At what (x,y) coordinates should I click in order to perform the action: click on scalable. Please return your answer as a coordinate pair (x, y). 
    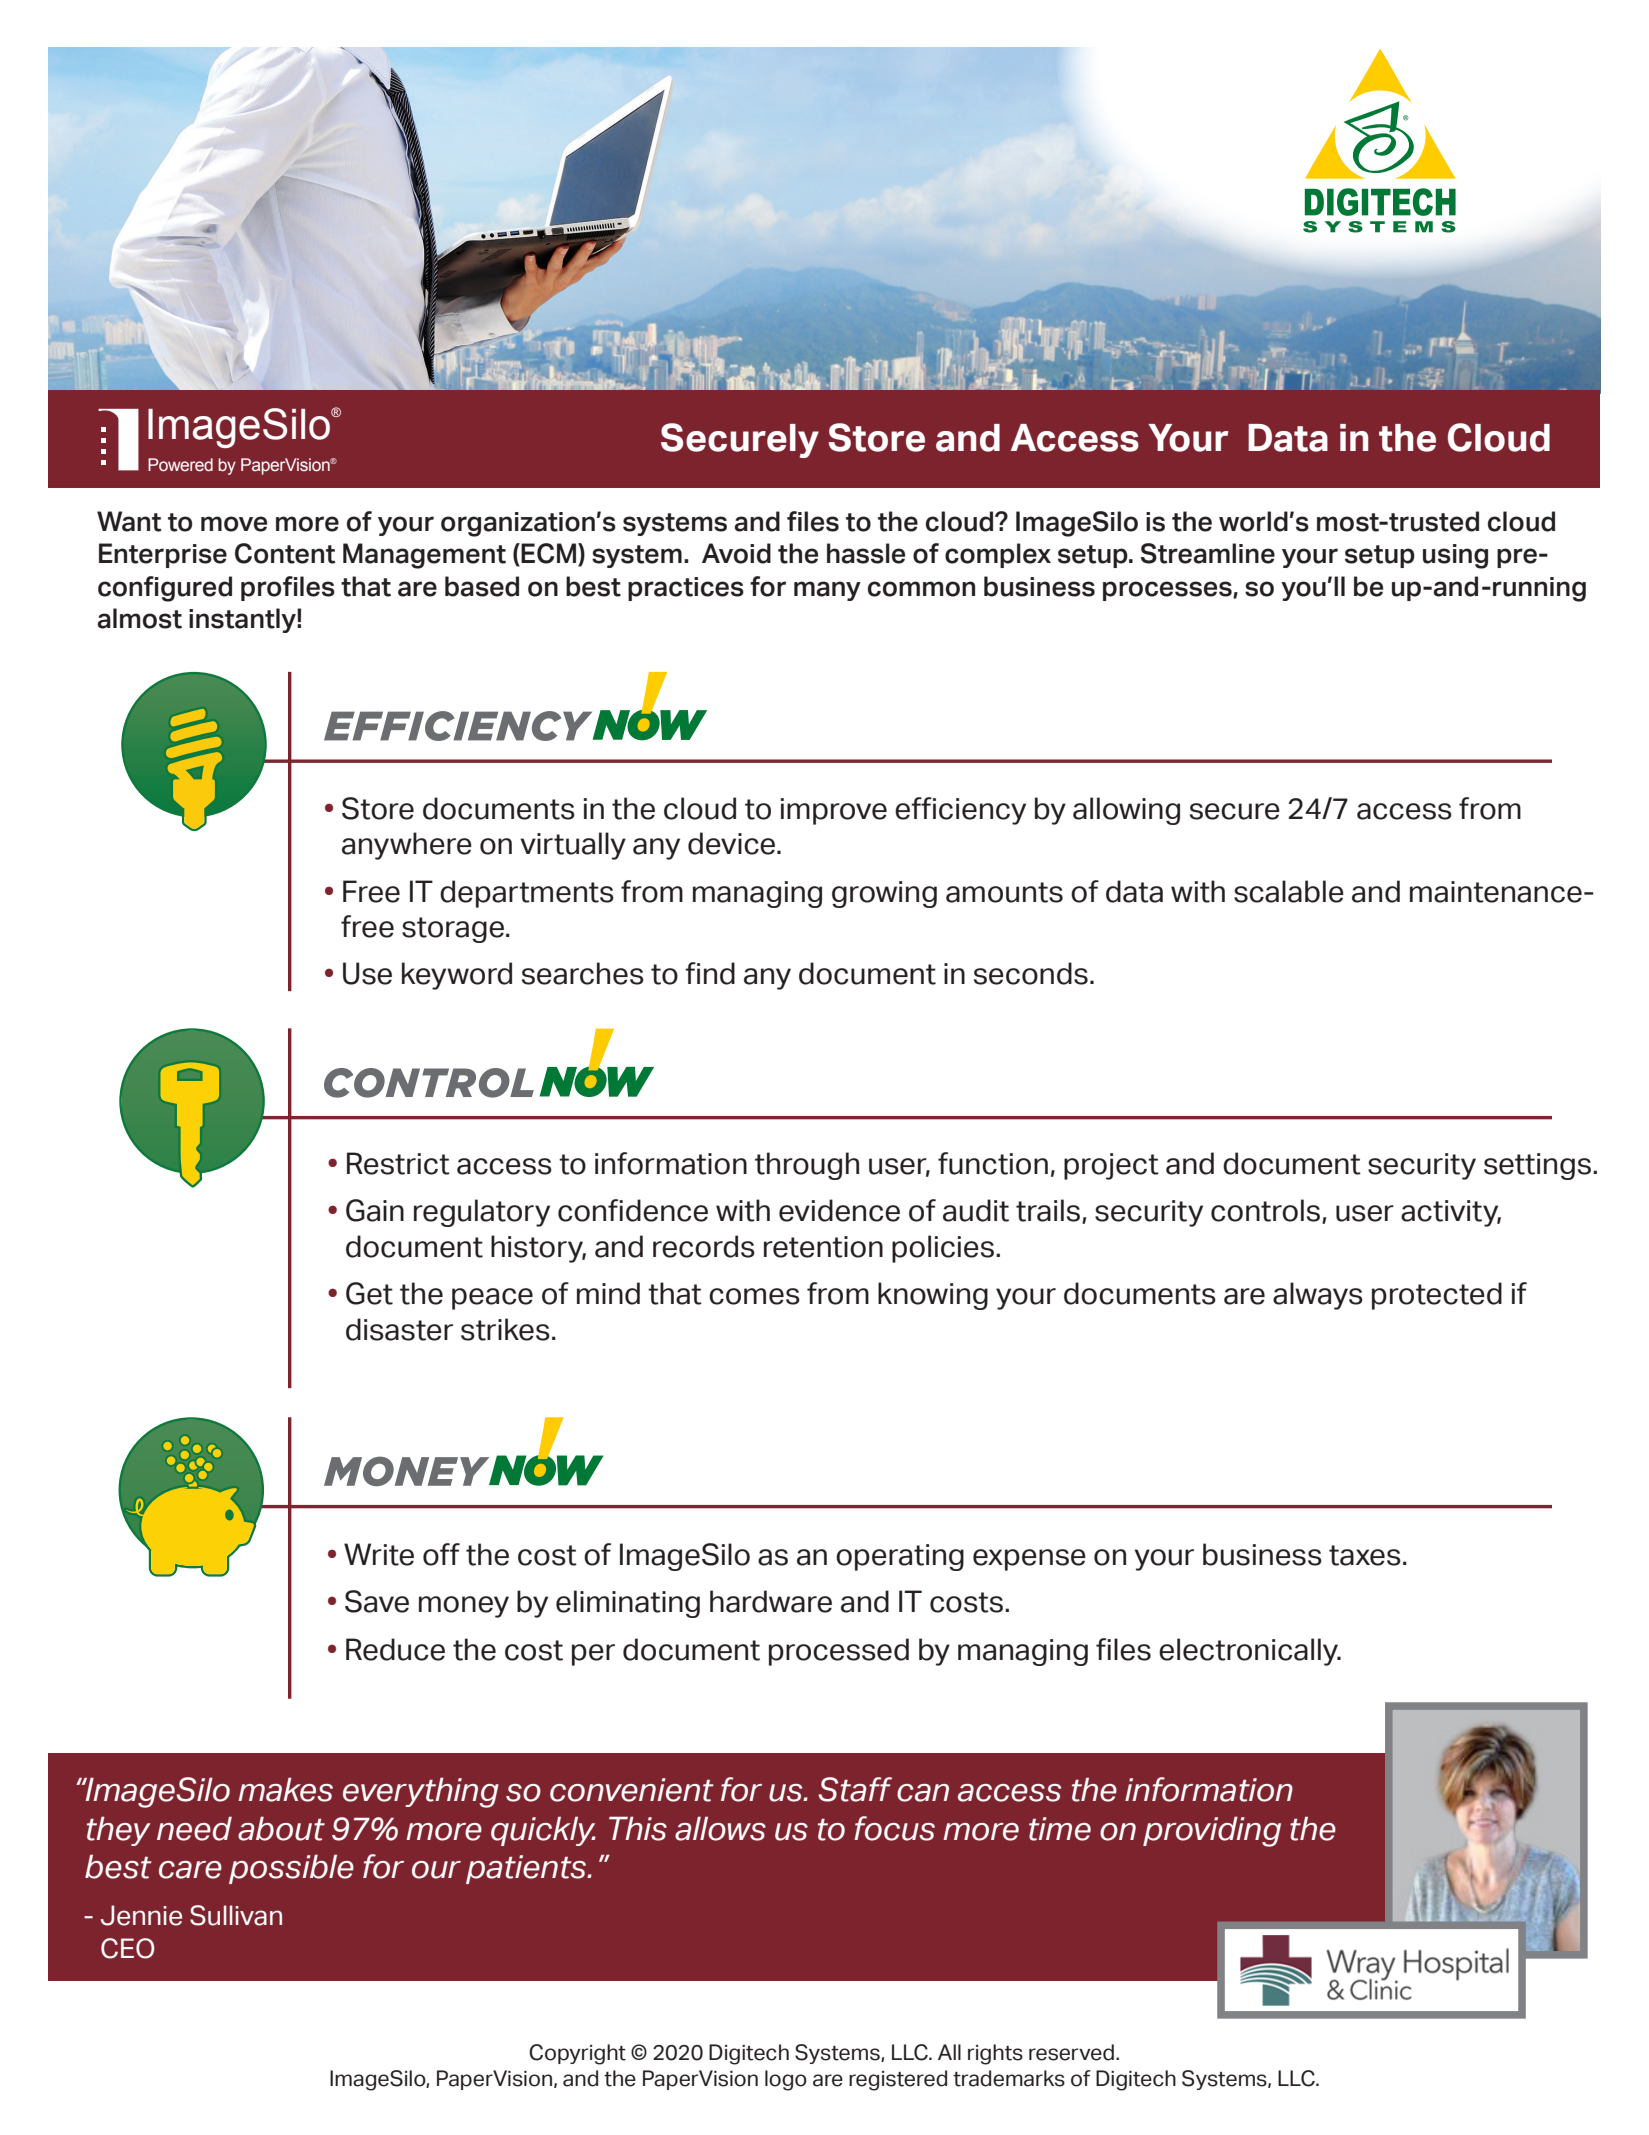
    Looking at the image, I should click on (1289, 891).
